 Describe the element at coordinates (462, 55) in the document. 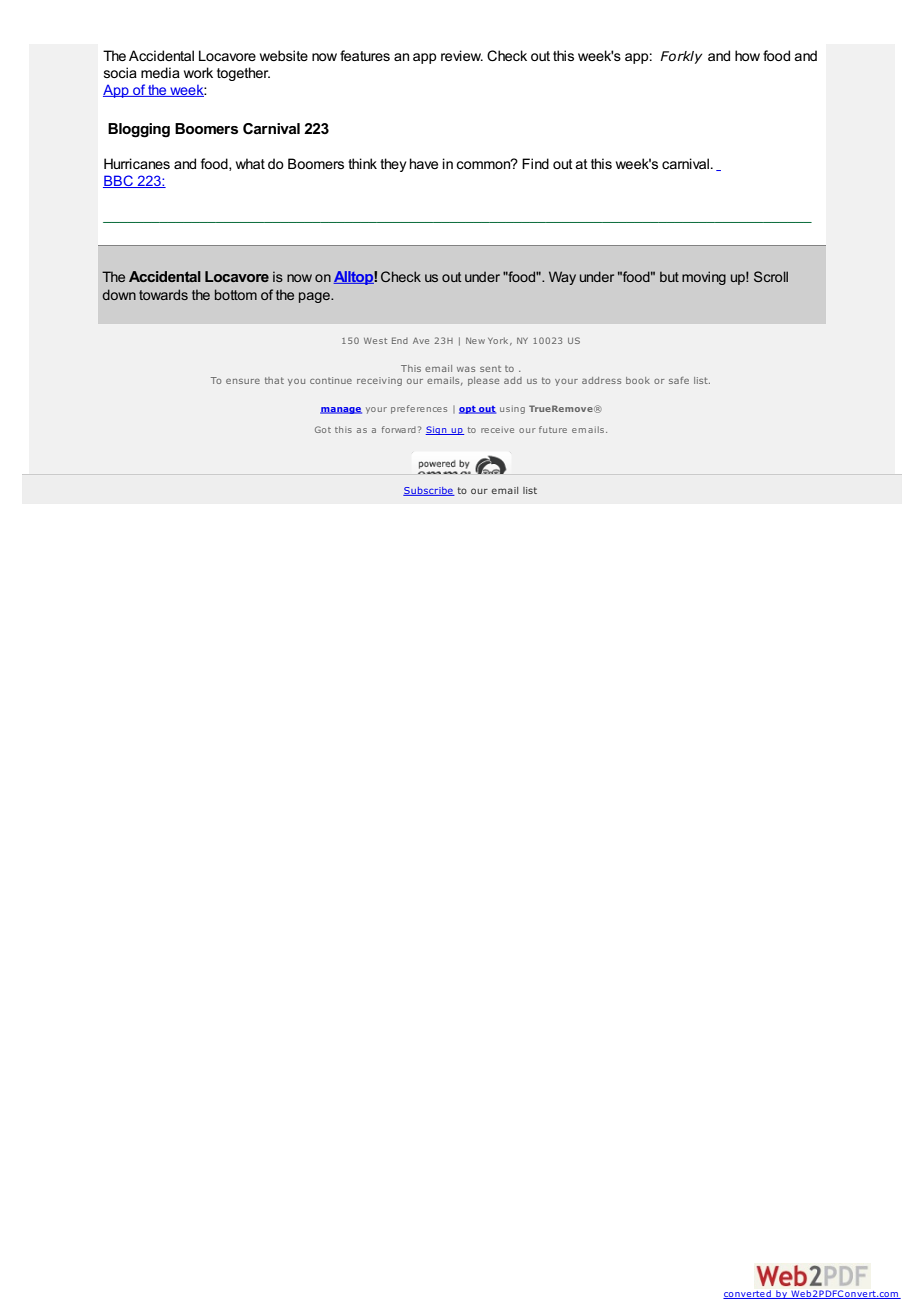

I see `review` at that location.
